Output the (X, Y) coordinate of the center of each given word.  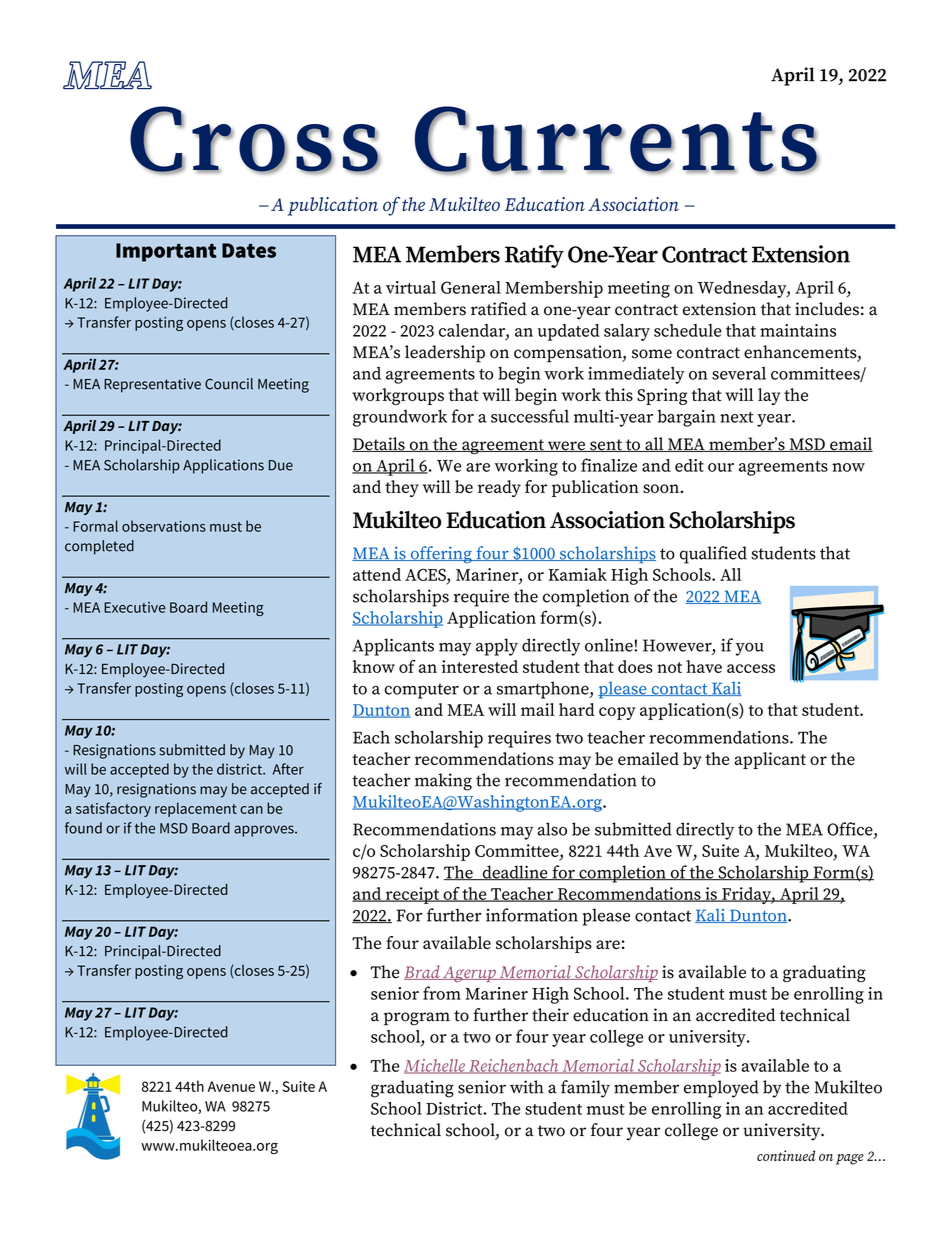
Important (166, 252)
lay (769, 396)
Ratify (534, 256)
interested (480, 666)
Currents (617, 140)
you (750, 649)
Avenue (231, 1086)
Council (229, 384)
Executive (135, 607)
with (527, 1087)
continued (786, 1155)
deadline (515, 873)
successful (530, 416)
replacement (196, 809)
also (552, 829)
